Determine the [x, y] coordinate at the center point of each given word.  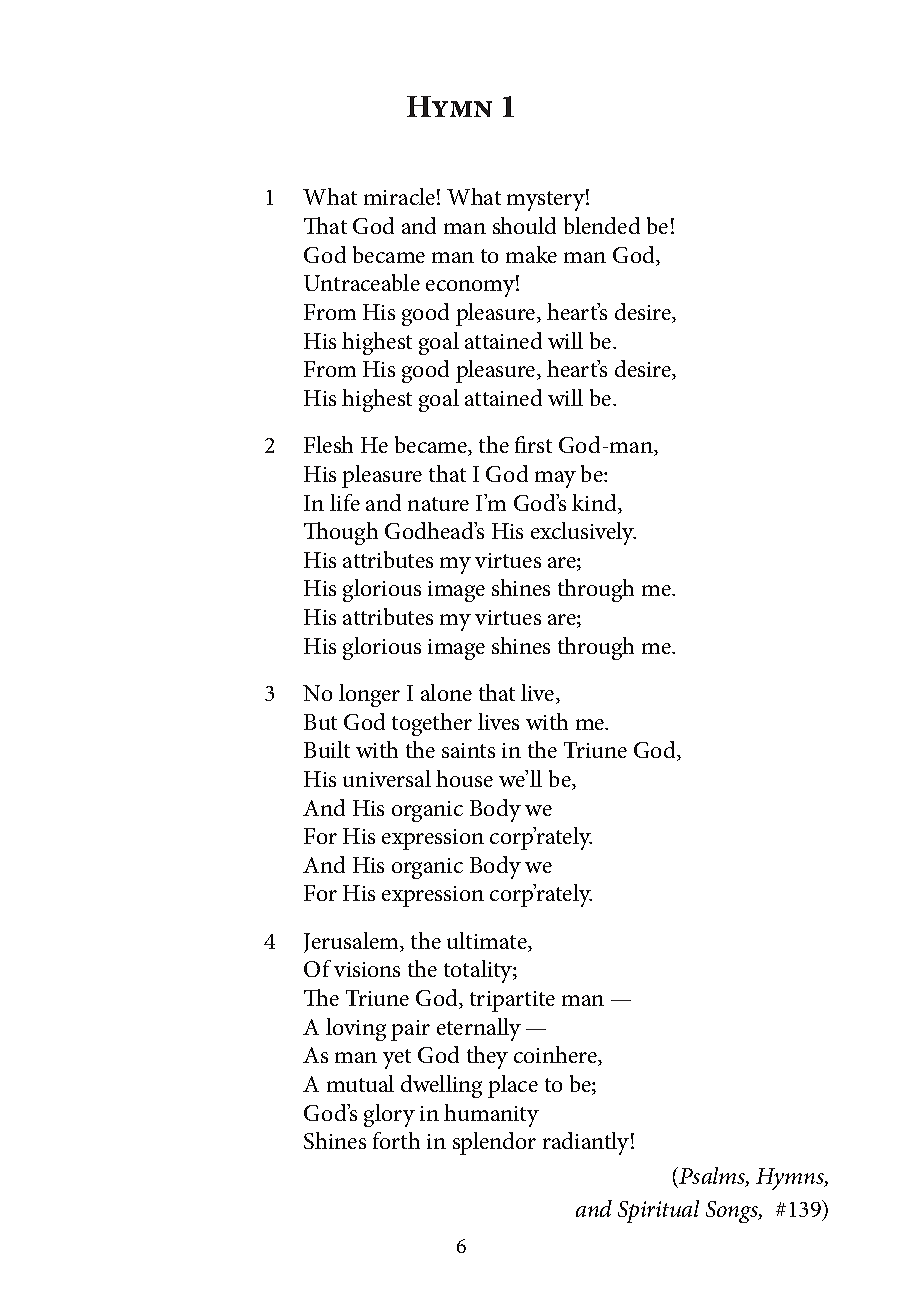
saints [468, 750]
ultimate [488, 942]
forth [396, 1140]
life [345, 502]
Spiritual [658, 1211]
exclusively [583, 533]
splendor [494, 1143]
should [524, 225]
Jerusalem [353, 942]
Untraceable [362, 282]
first [533, 444]
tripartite [512, 1001]
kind [596, 504]
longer [369, 695]
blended [602, 225]
